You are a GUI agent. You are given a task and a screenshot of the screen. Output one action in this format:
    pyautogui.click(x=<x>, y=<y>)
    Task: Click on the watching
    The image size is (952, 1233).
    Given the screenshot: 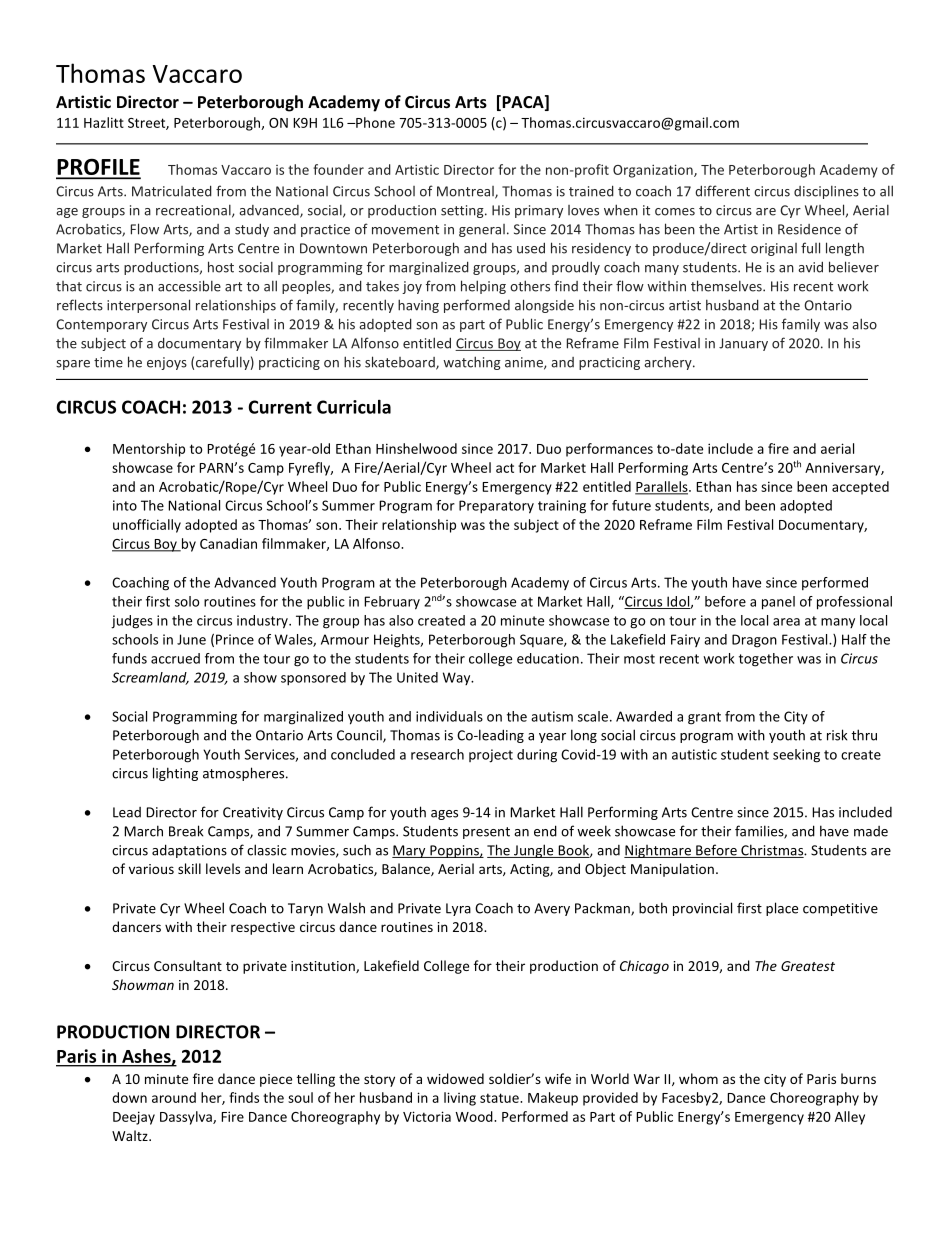 What is the action you would take?
    pyautogui.click(x=472, y=363)
